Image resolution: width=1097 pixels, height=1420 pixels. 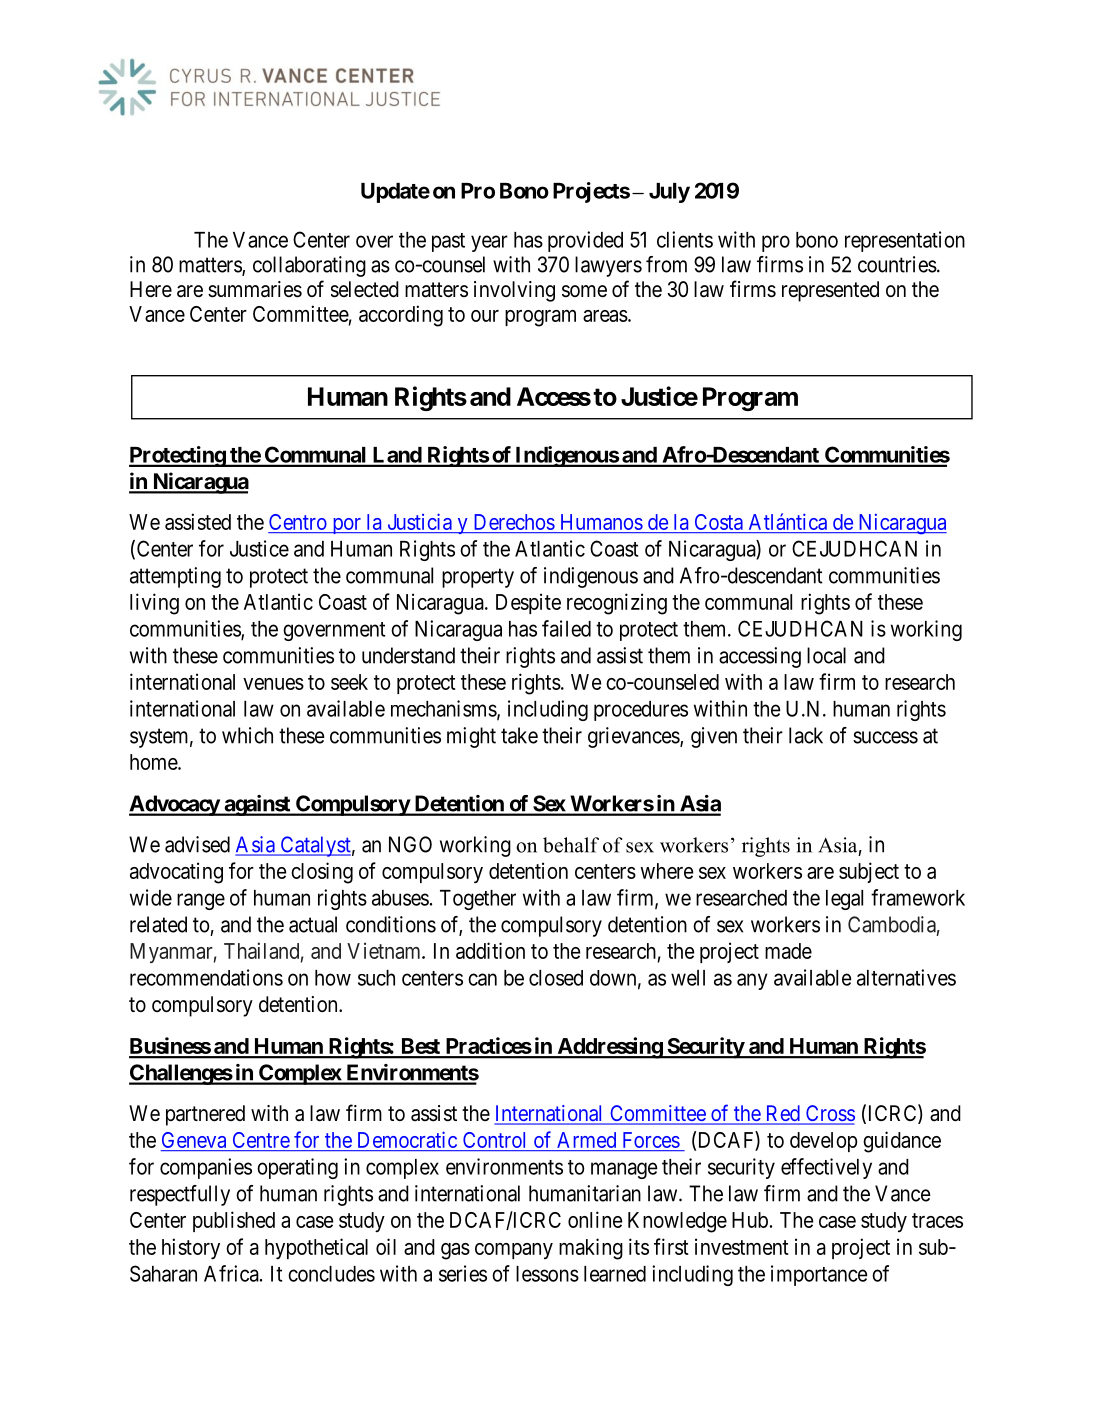 What do you see at coordinates (718, 523) in the document?
I see `Costa` at bounding box center [718, 523].
